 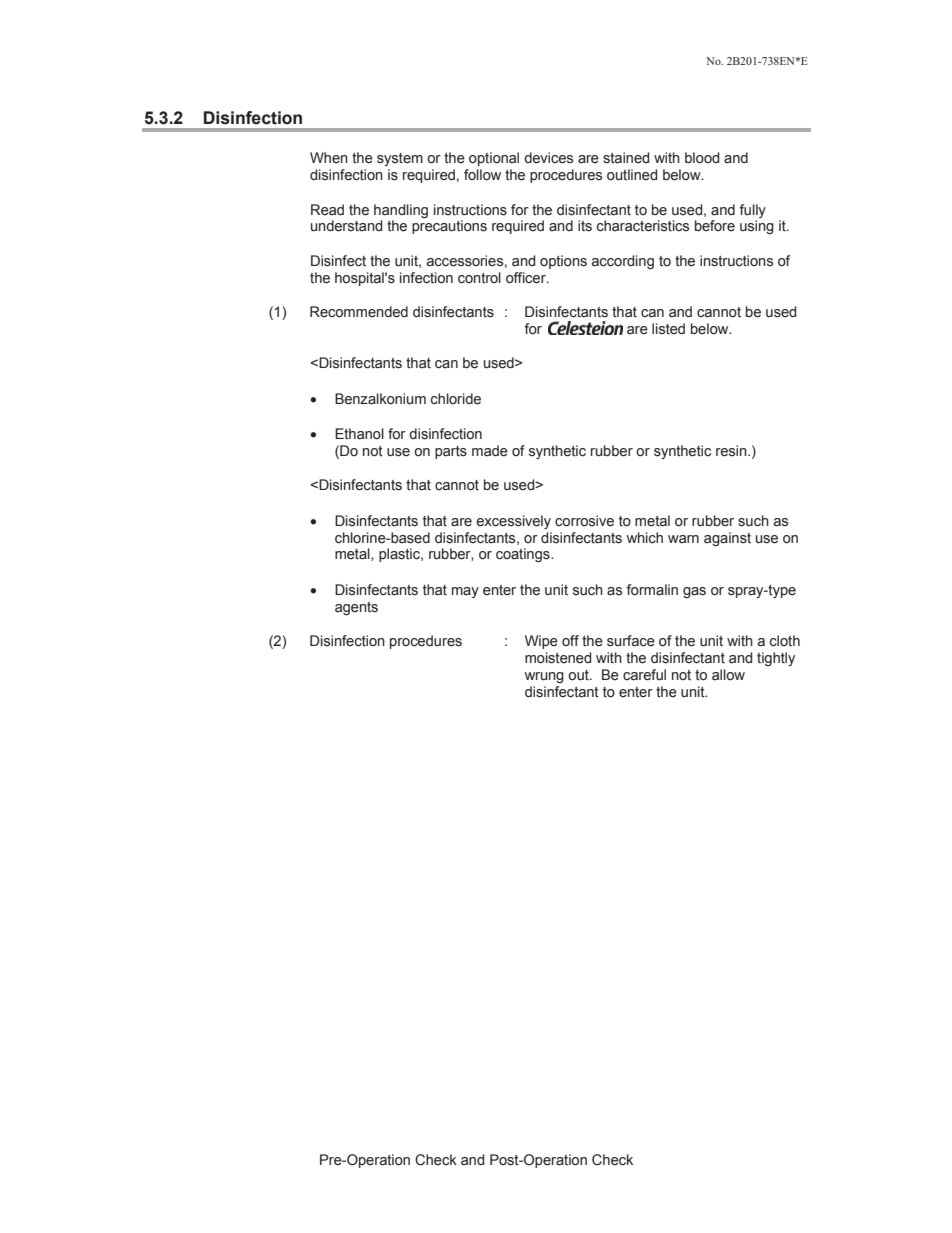 What do you see at coordinates (356, 608) in the screenshot?
I see `agents` at bounding box center [356, 608].
